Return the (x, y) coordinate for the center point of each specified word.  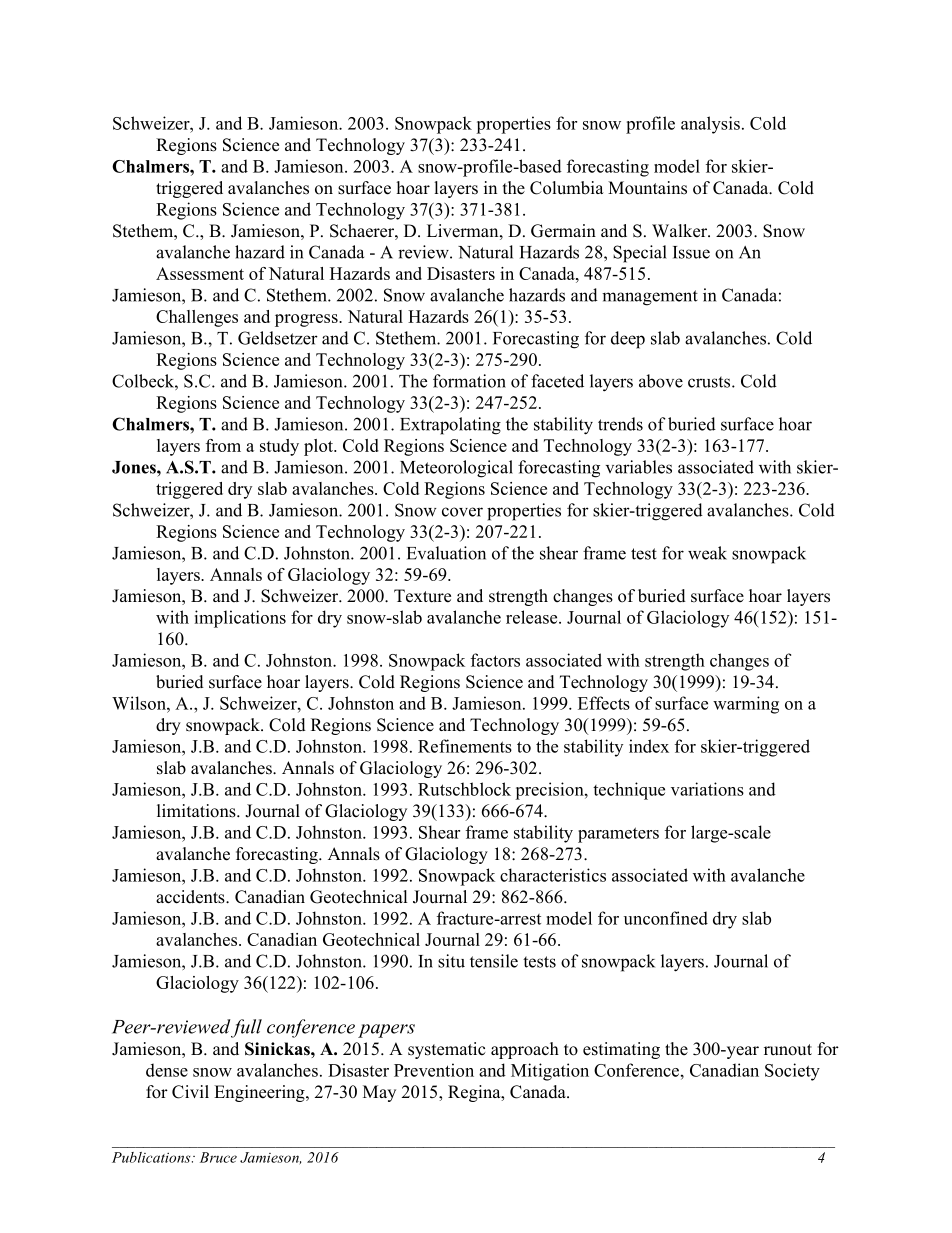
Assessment (200, 273)
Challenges (197, 318)
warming (746, 705)
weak (707, 553)
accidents (191, 897)
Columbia (567, 188)
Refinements (465, 746)
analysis (710, 125)
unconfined (666, 918)
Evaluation (446, 553)
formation (469, 381)
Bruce (218, 1157)
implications (240, 619)
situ (451, 961)
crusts (710, 382)
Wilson (140, 703)
